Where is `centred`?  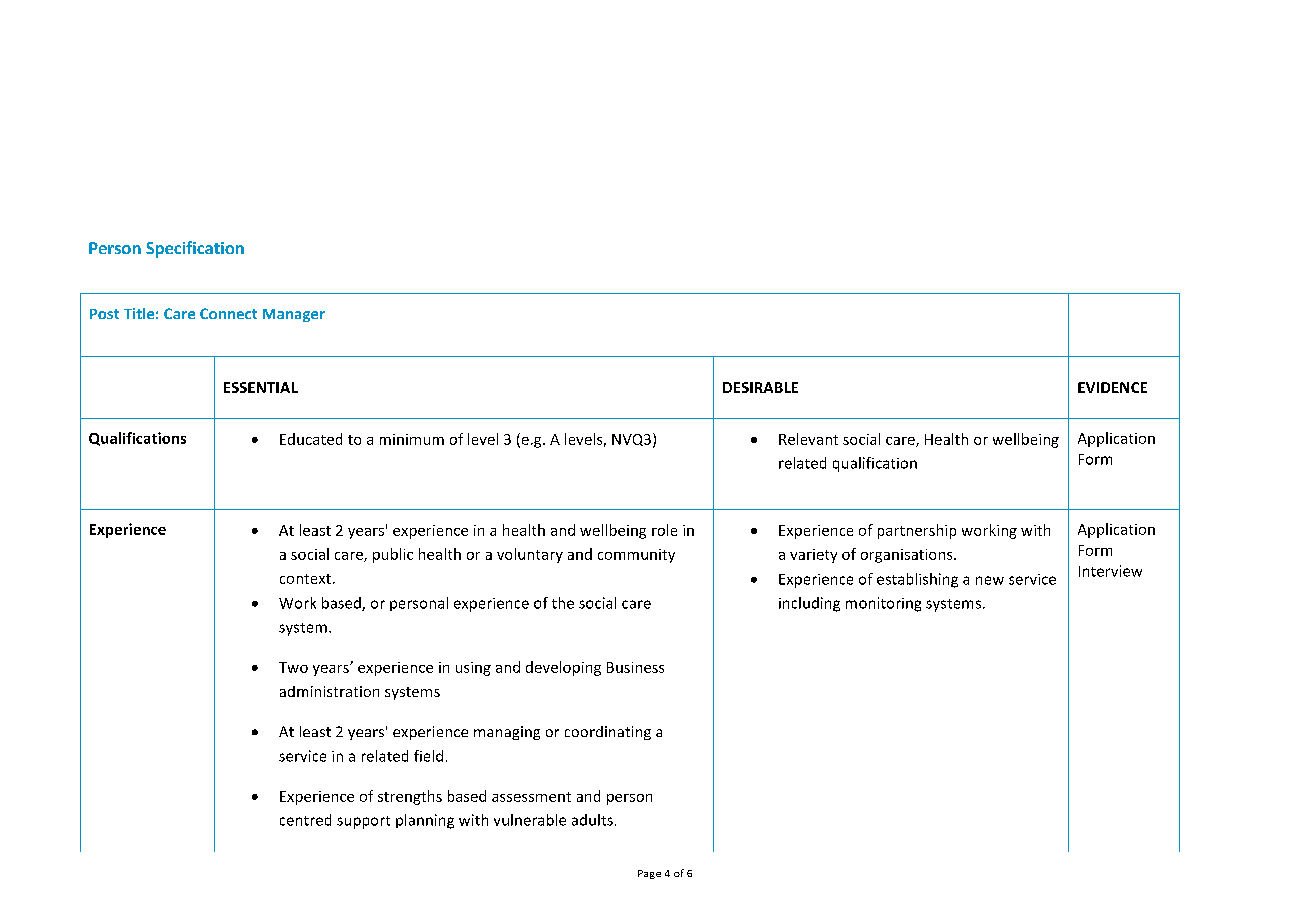
centred is located at coordinates (305, 820).
